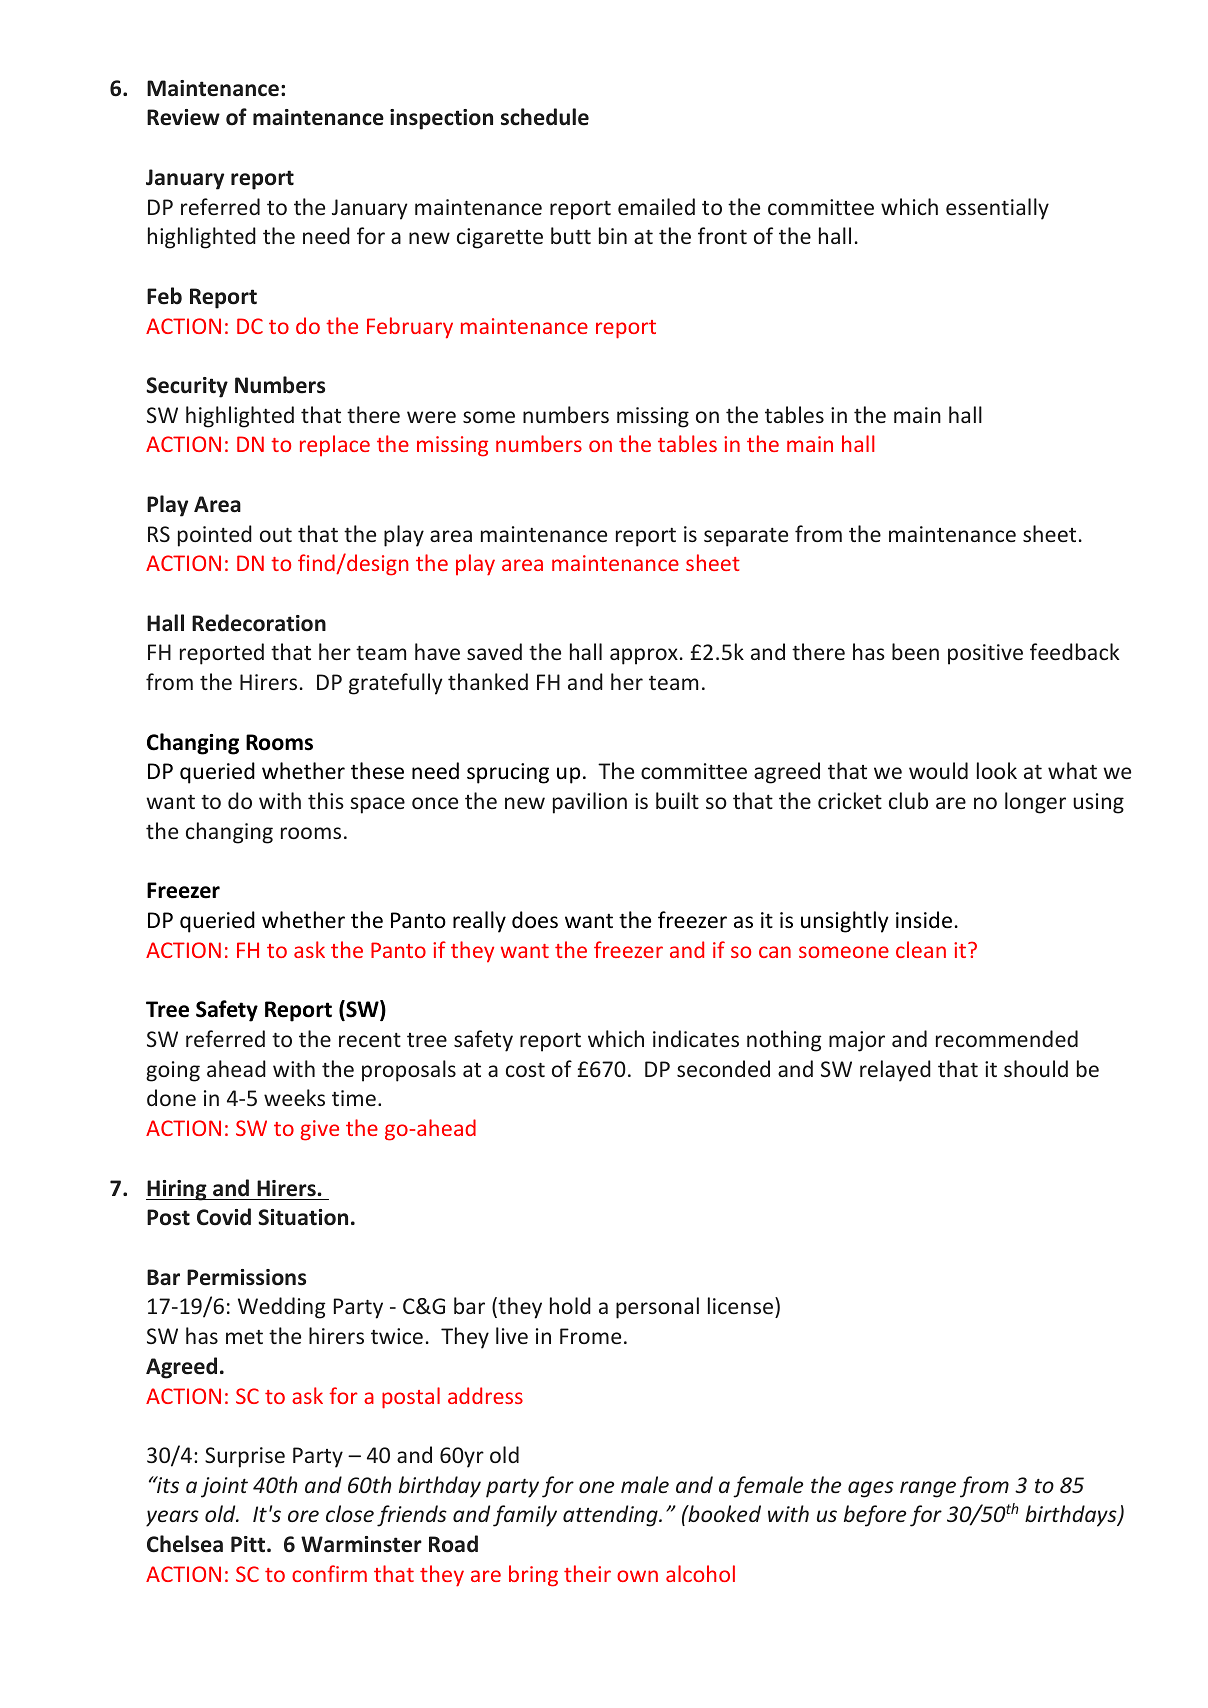  Describe the element at coordinates (590, 803) in the screenshot. I see `pavilion` at that location.
